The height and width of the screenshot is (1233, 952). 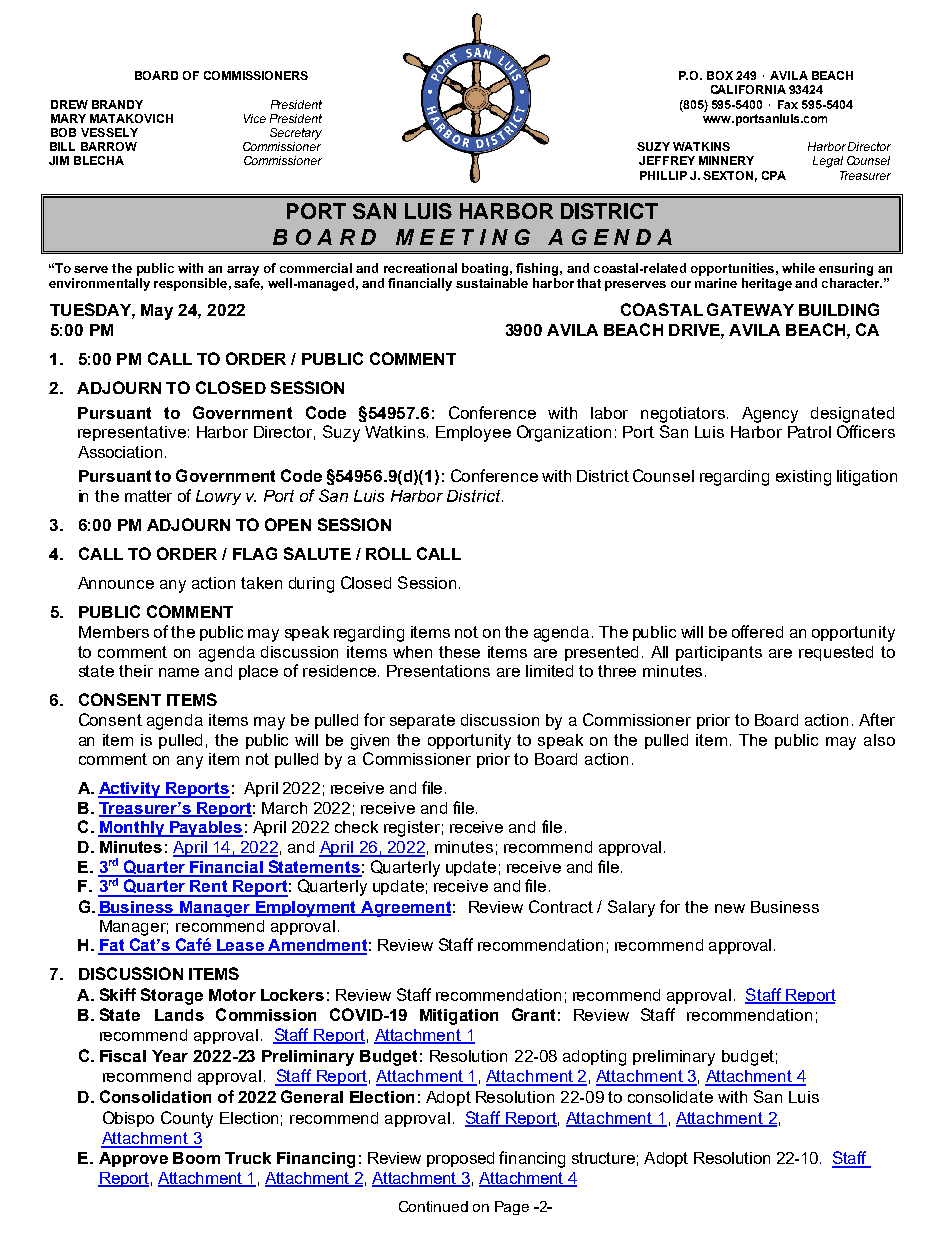 I want to click on Monthly, so click(x=132, y=829).
